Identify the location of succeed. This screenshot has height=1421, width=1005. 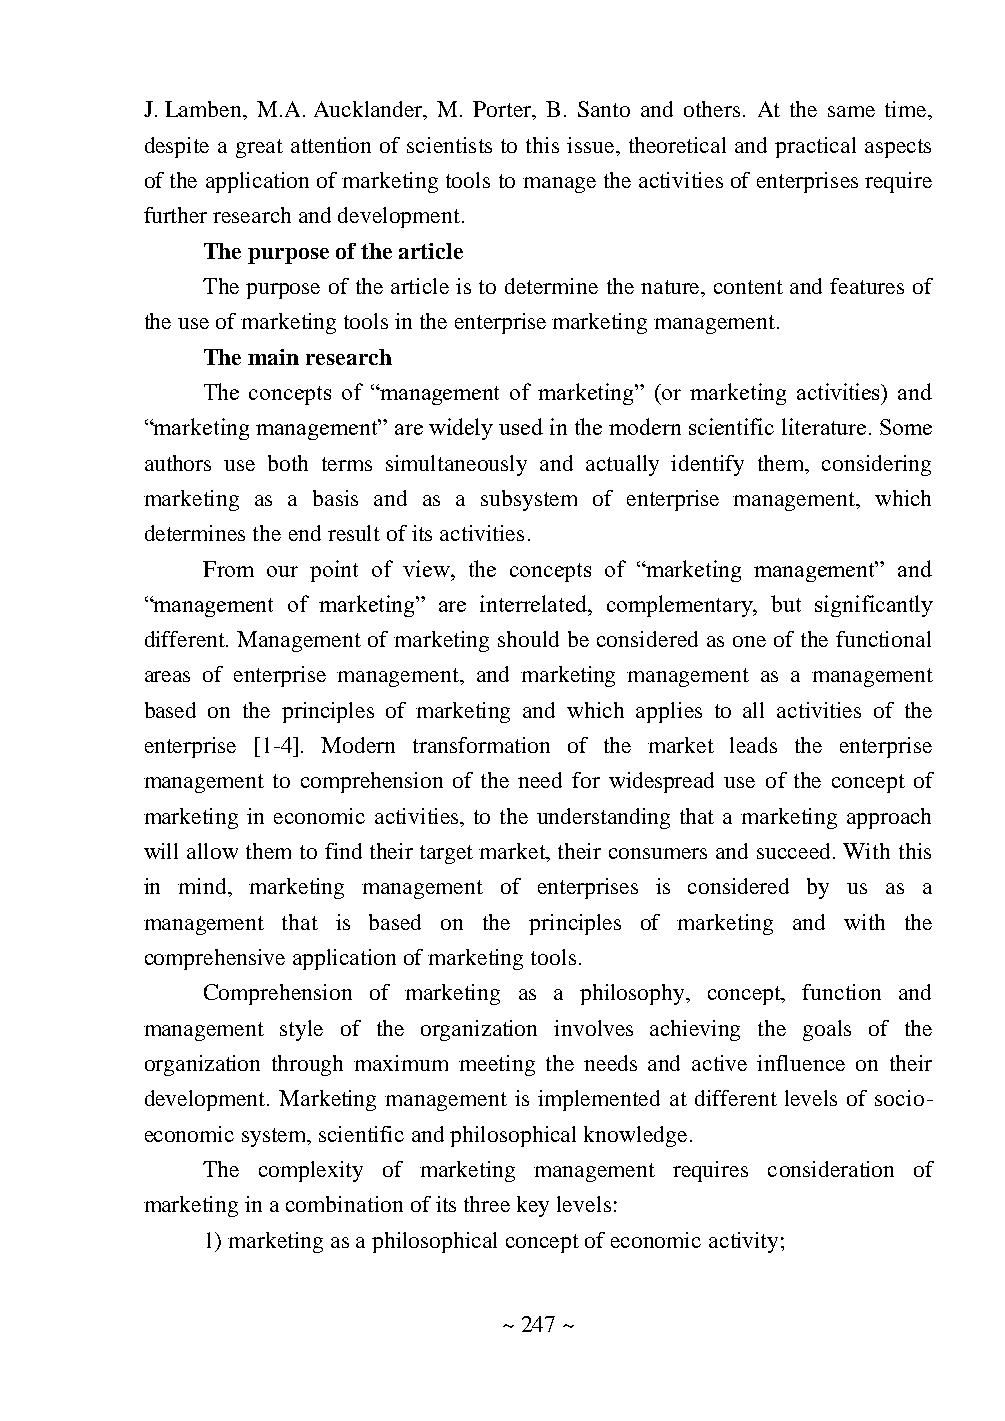
(795, 851).
